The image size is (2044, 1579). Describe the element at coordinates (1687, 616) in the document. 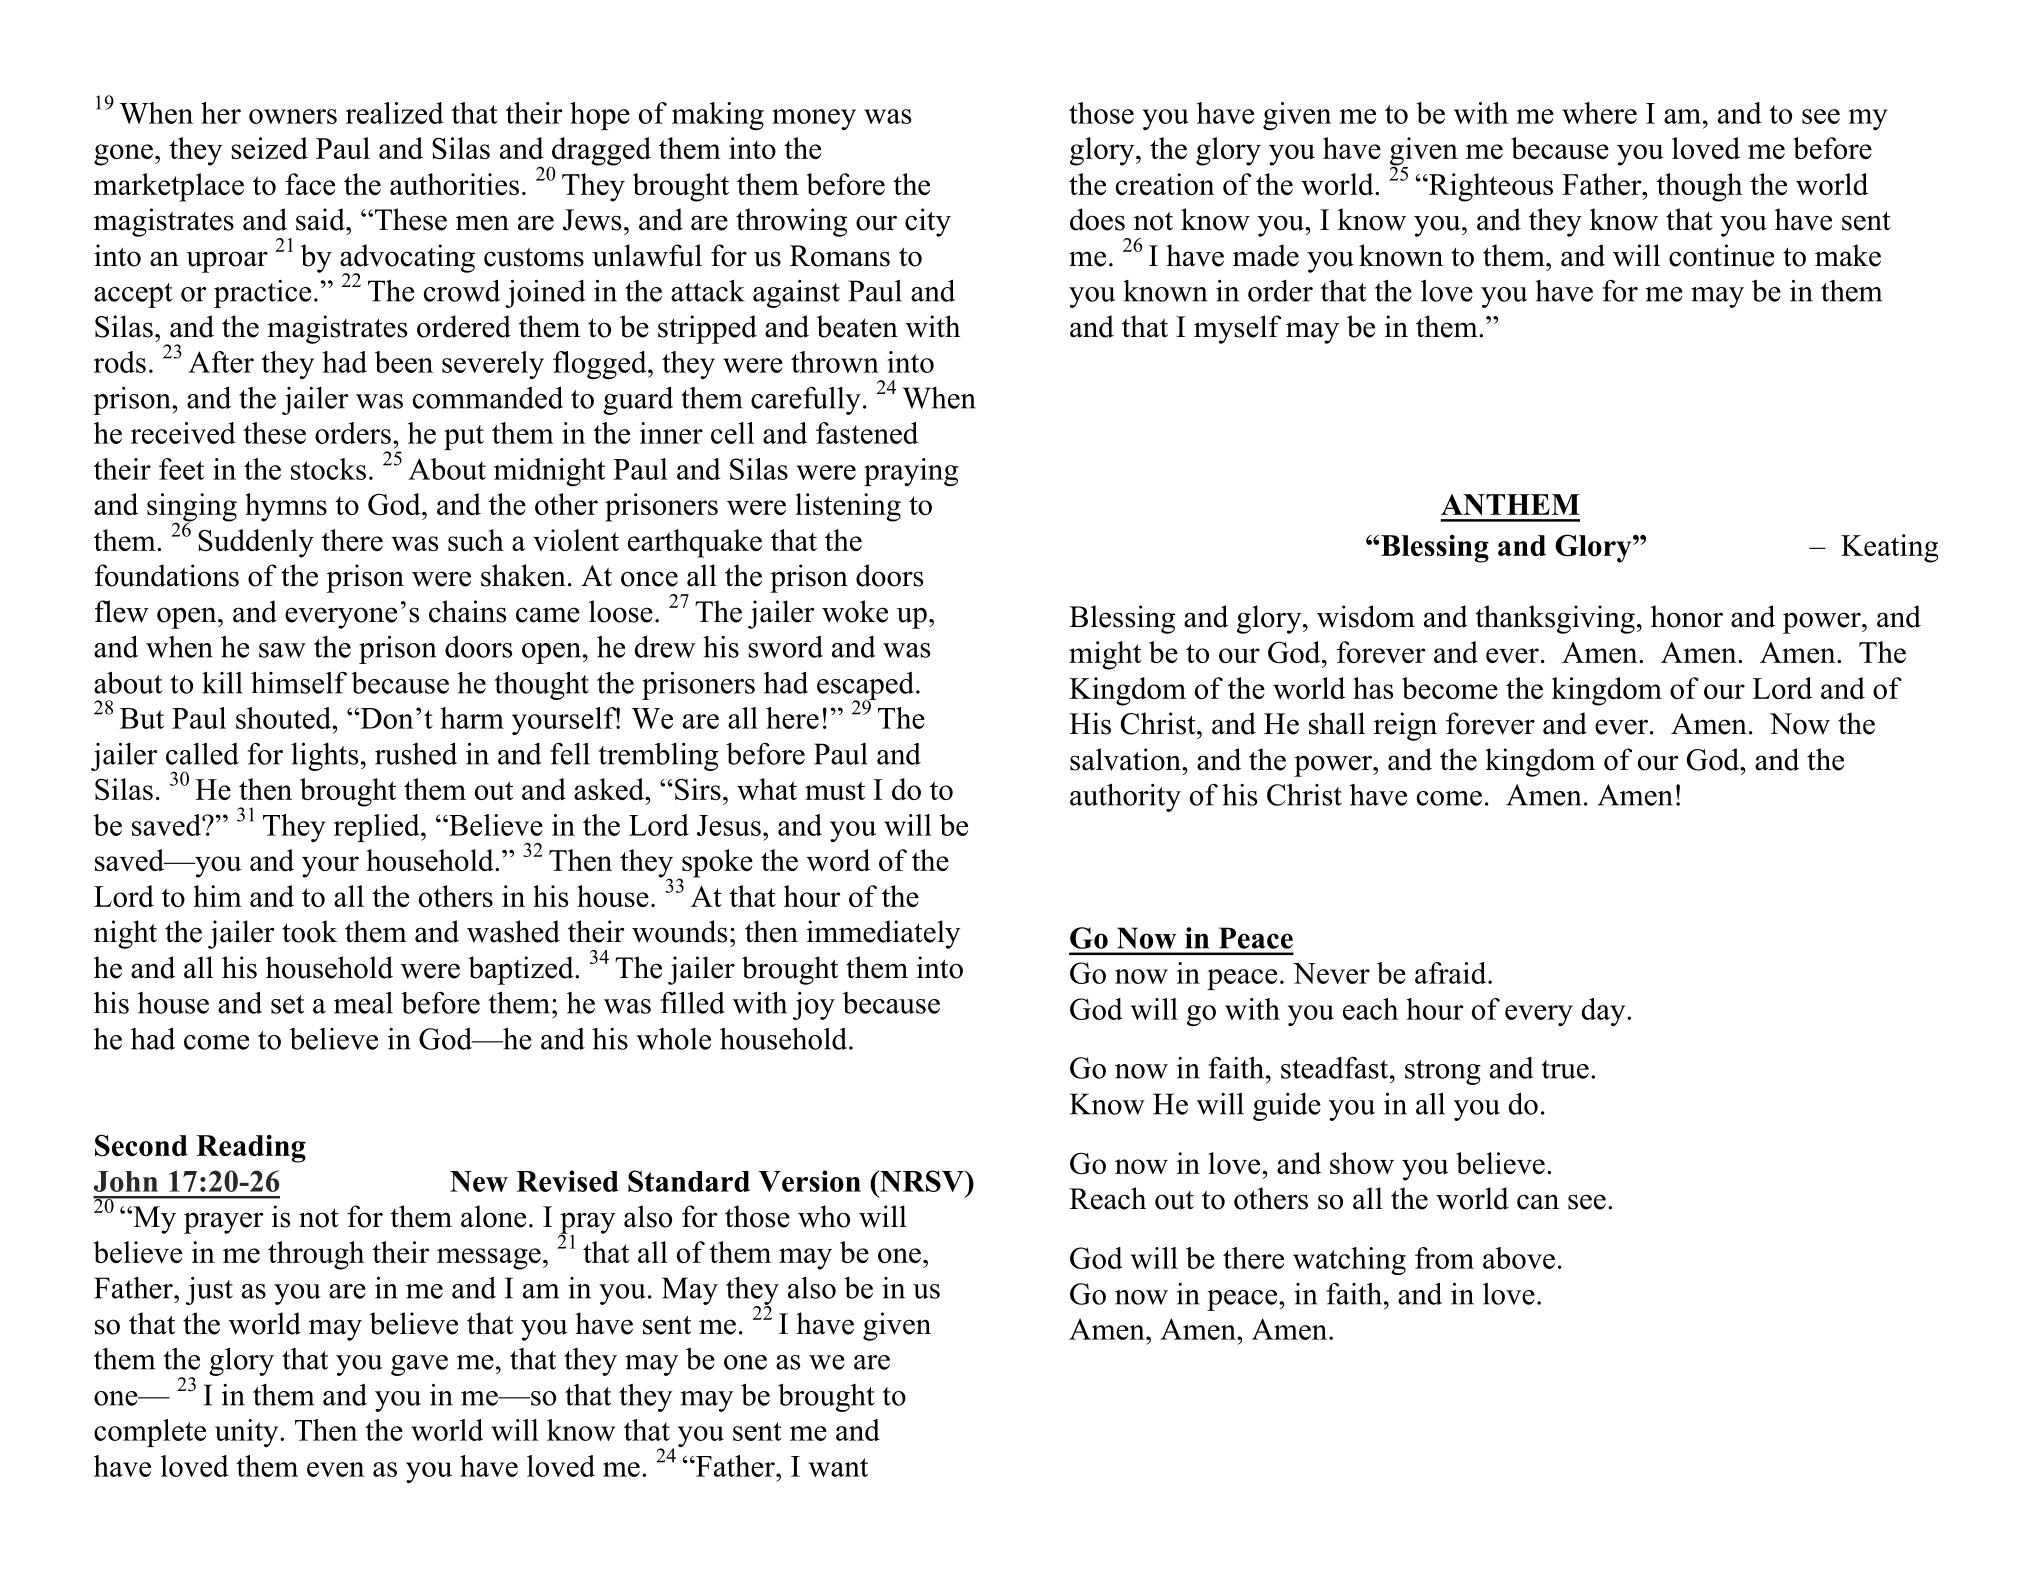

I see `honor` at that location.
